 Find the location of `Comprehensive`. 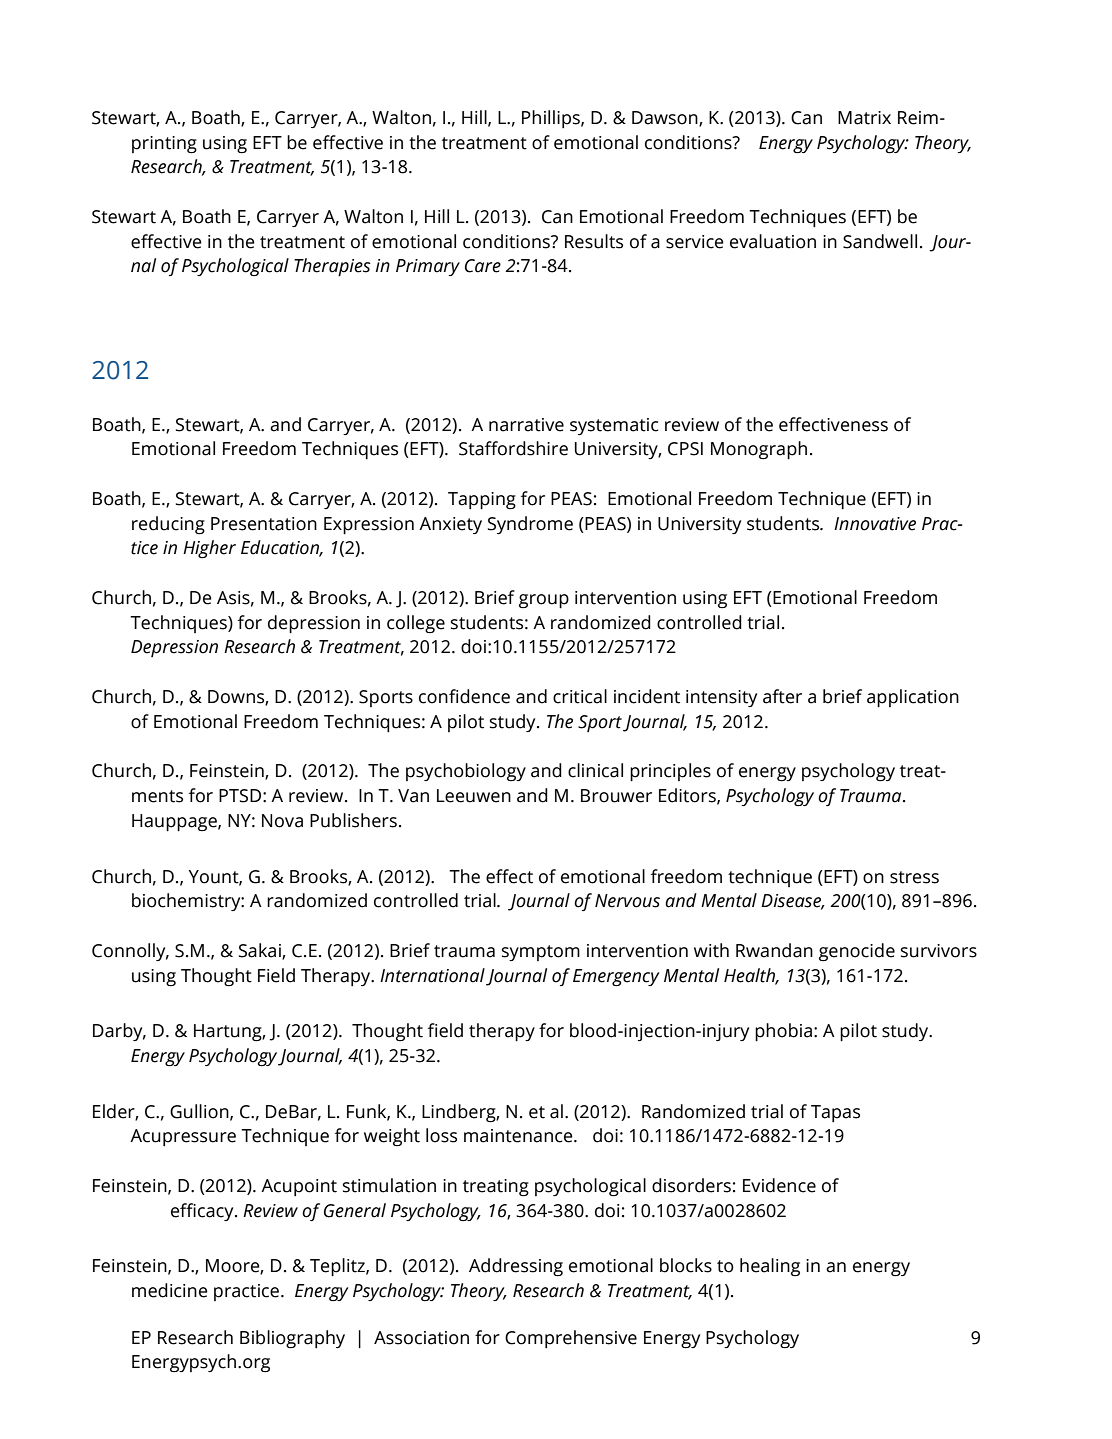

Comprehensive is located at coordinates (571, 1339).
